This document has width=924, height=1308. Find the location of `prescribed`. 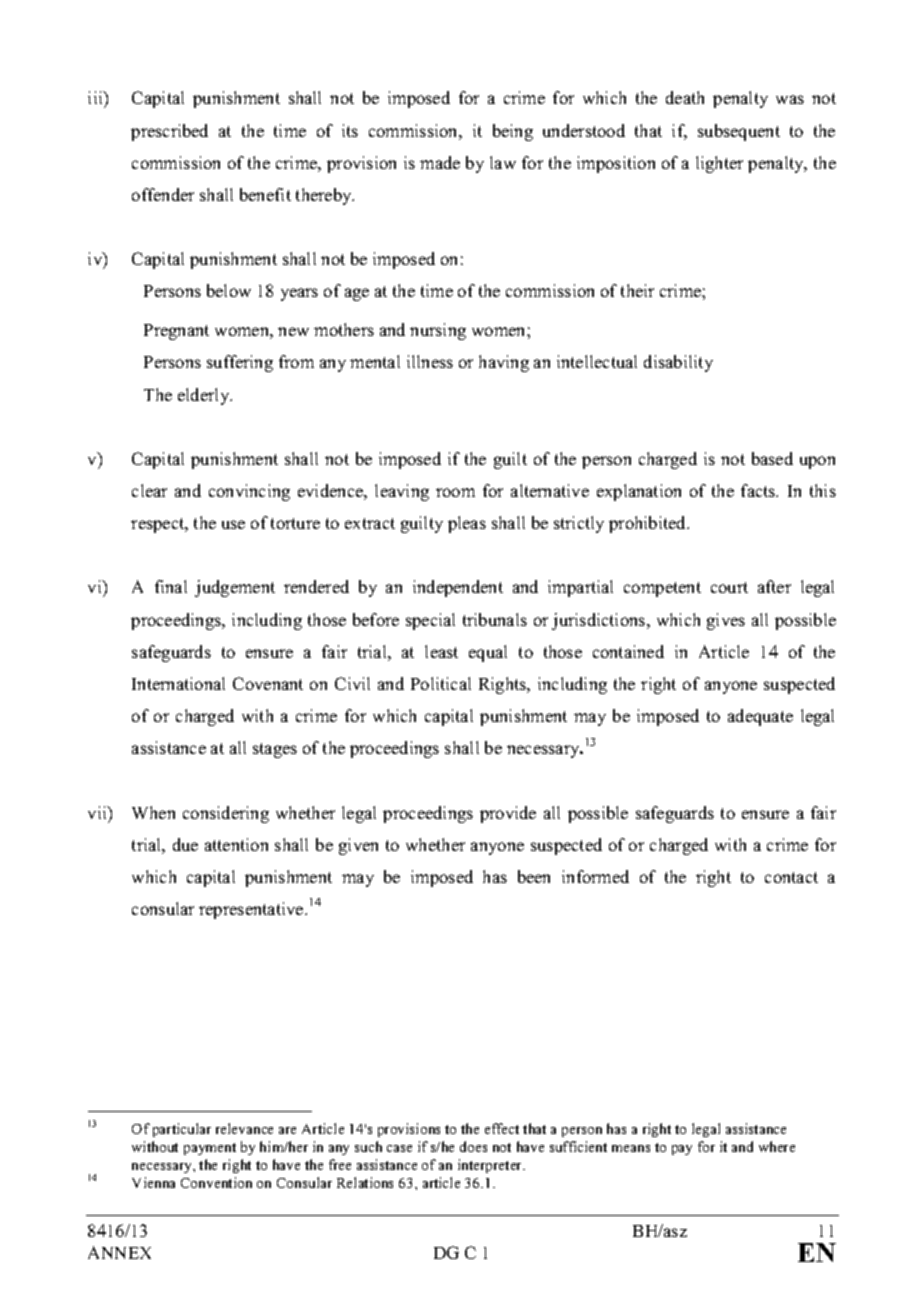

prescribed is located at coordinates (169, 132).
